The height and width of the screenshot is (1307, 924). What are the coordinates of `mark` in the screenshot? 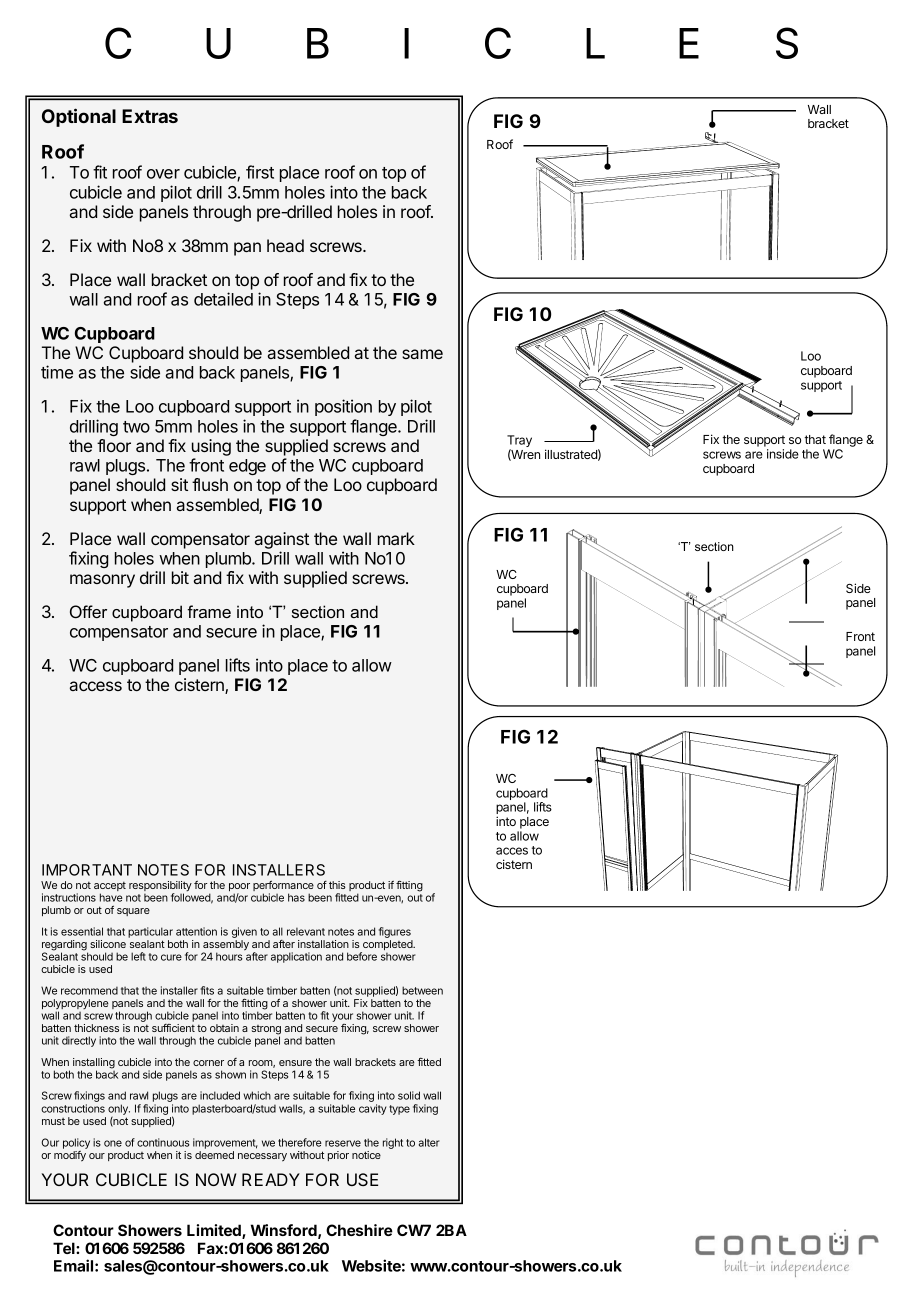 It's located at (396, 538).
